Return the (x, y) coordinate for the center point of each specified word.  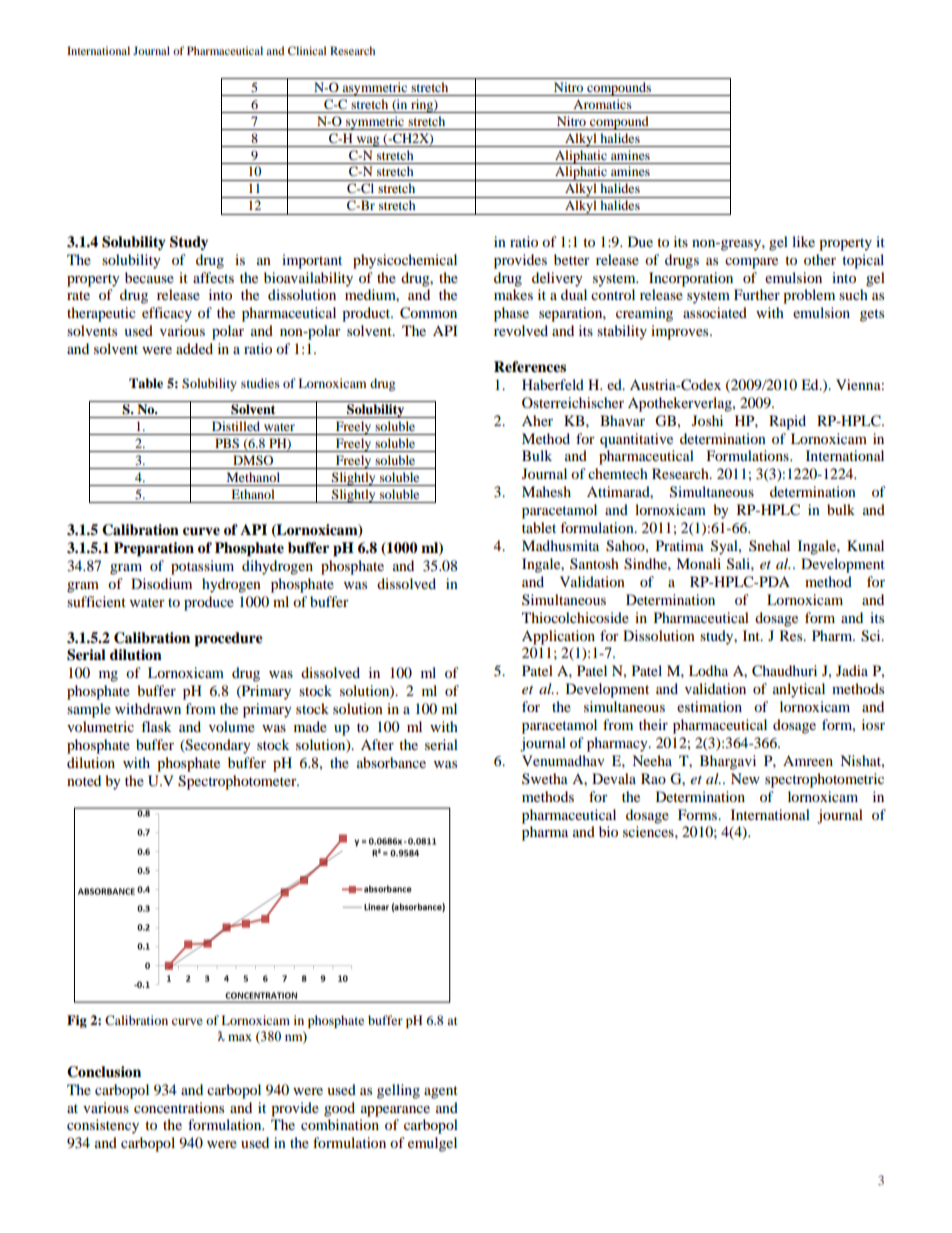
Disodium (161, 583)
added (194, 348)
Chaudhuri (784, 671)
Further (757, 294)
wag (368, 141)
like (803, 241)
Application (558, 637)
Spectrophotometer (238, 782)
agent (441, 1092)
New (745, 778)
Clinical (307, 50)
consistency (103, 1126)
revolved (521, 330)
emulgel (432, 1144)
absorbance (391, 762)
